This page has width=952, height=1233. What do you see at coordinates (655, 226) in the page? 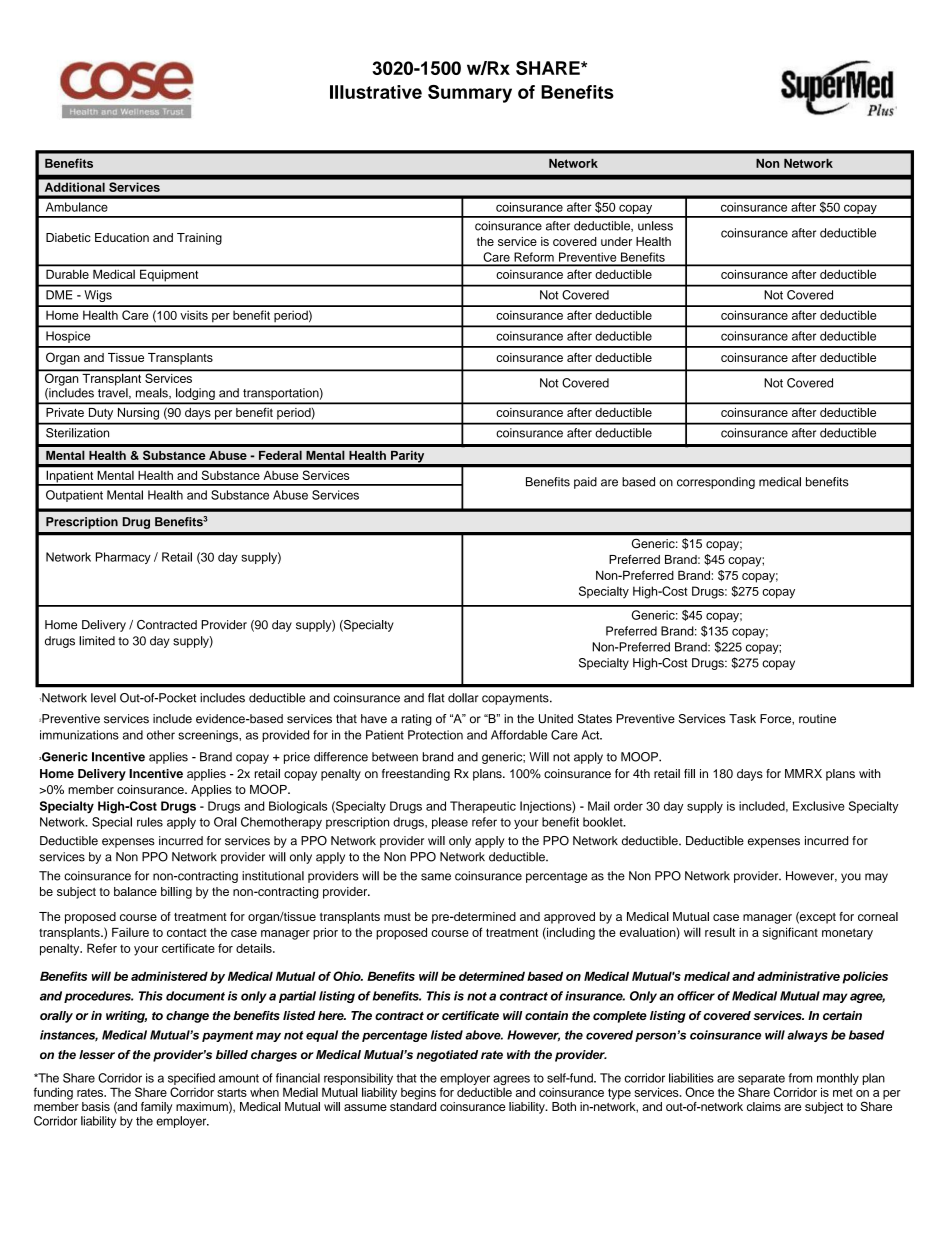
I see `unless` at bounding box center [655, 226].
